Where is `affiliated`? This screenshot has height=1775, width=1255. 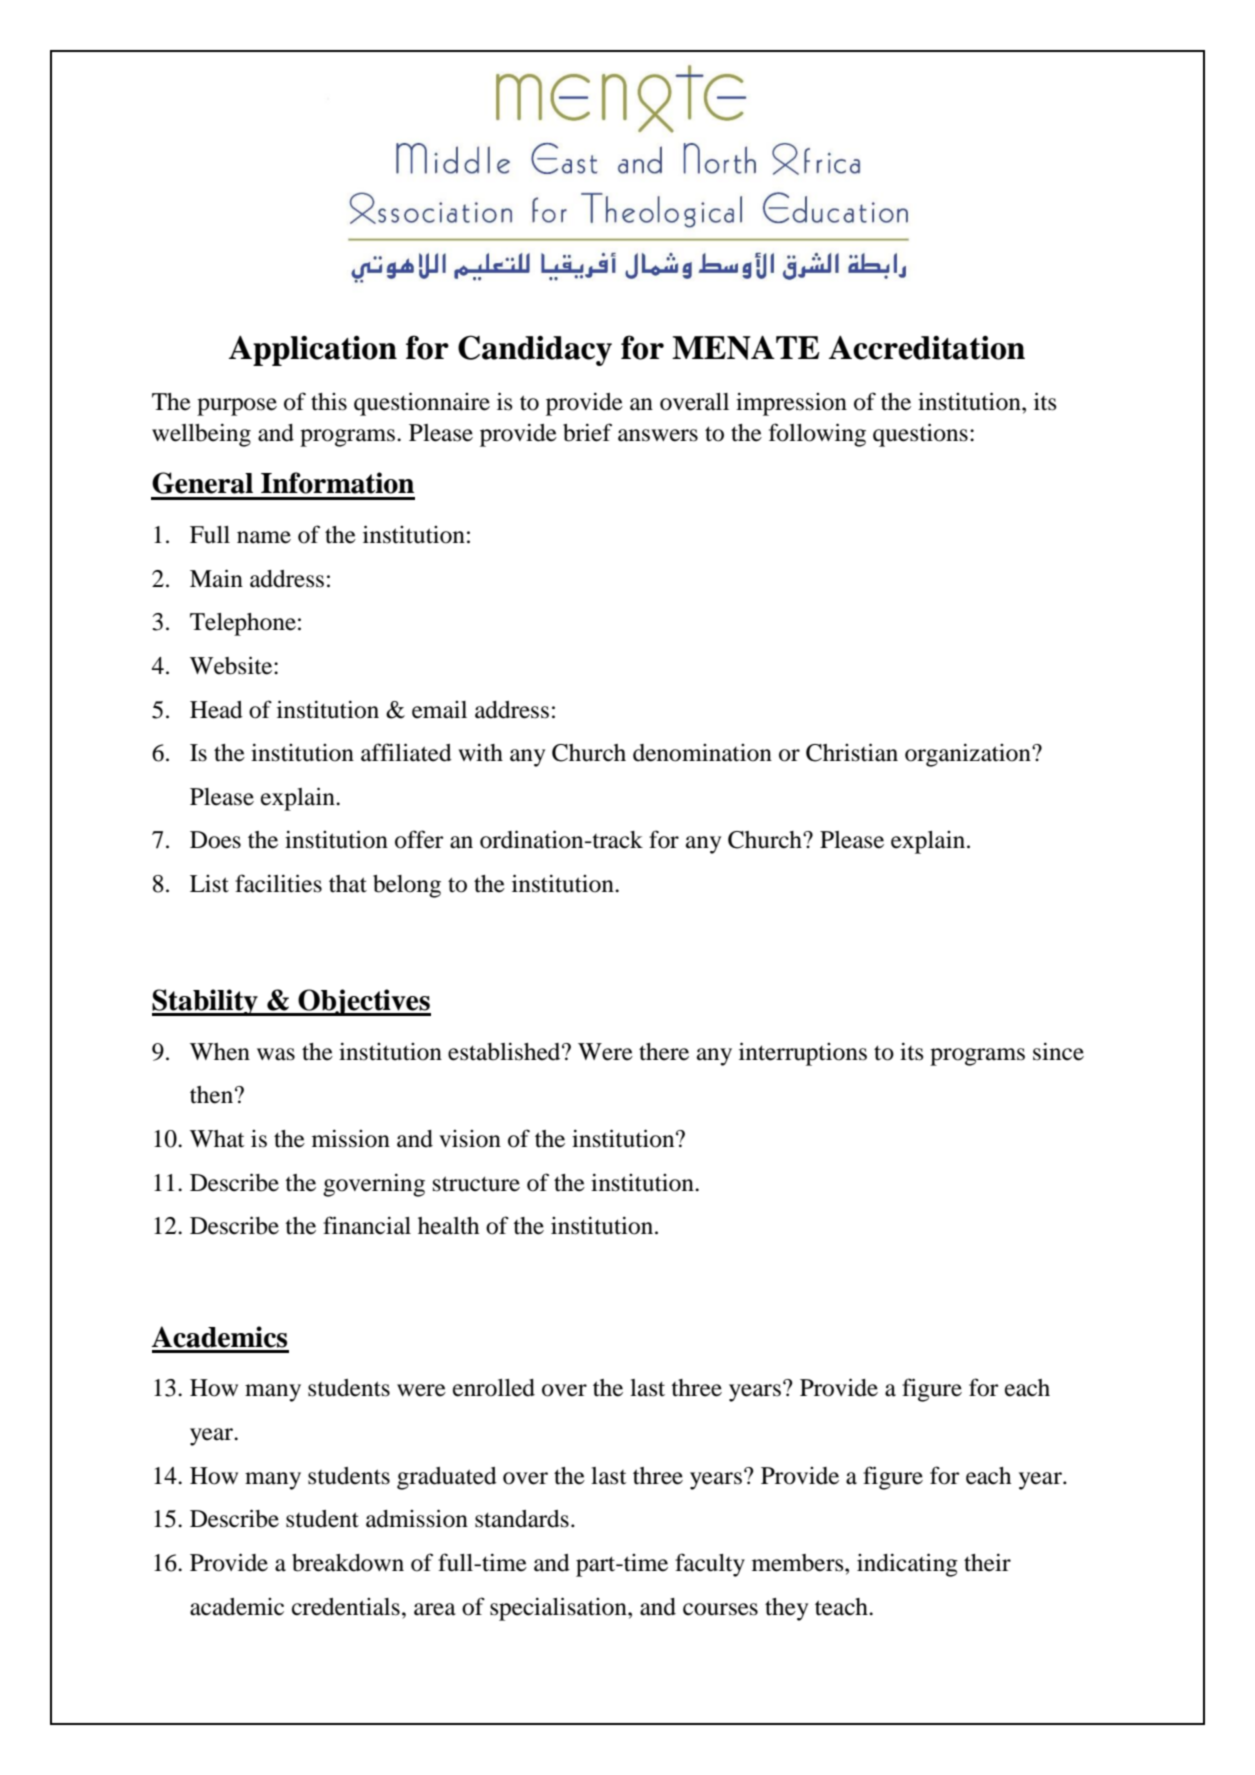 affiliated is located at coordinates (406, 752).
